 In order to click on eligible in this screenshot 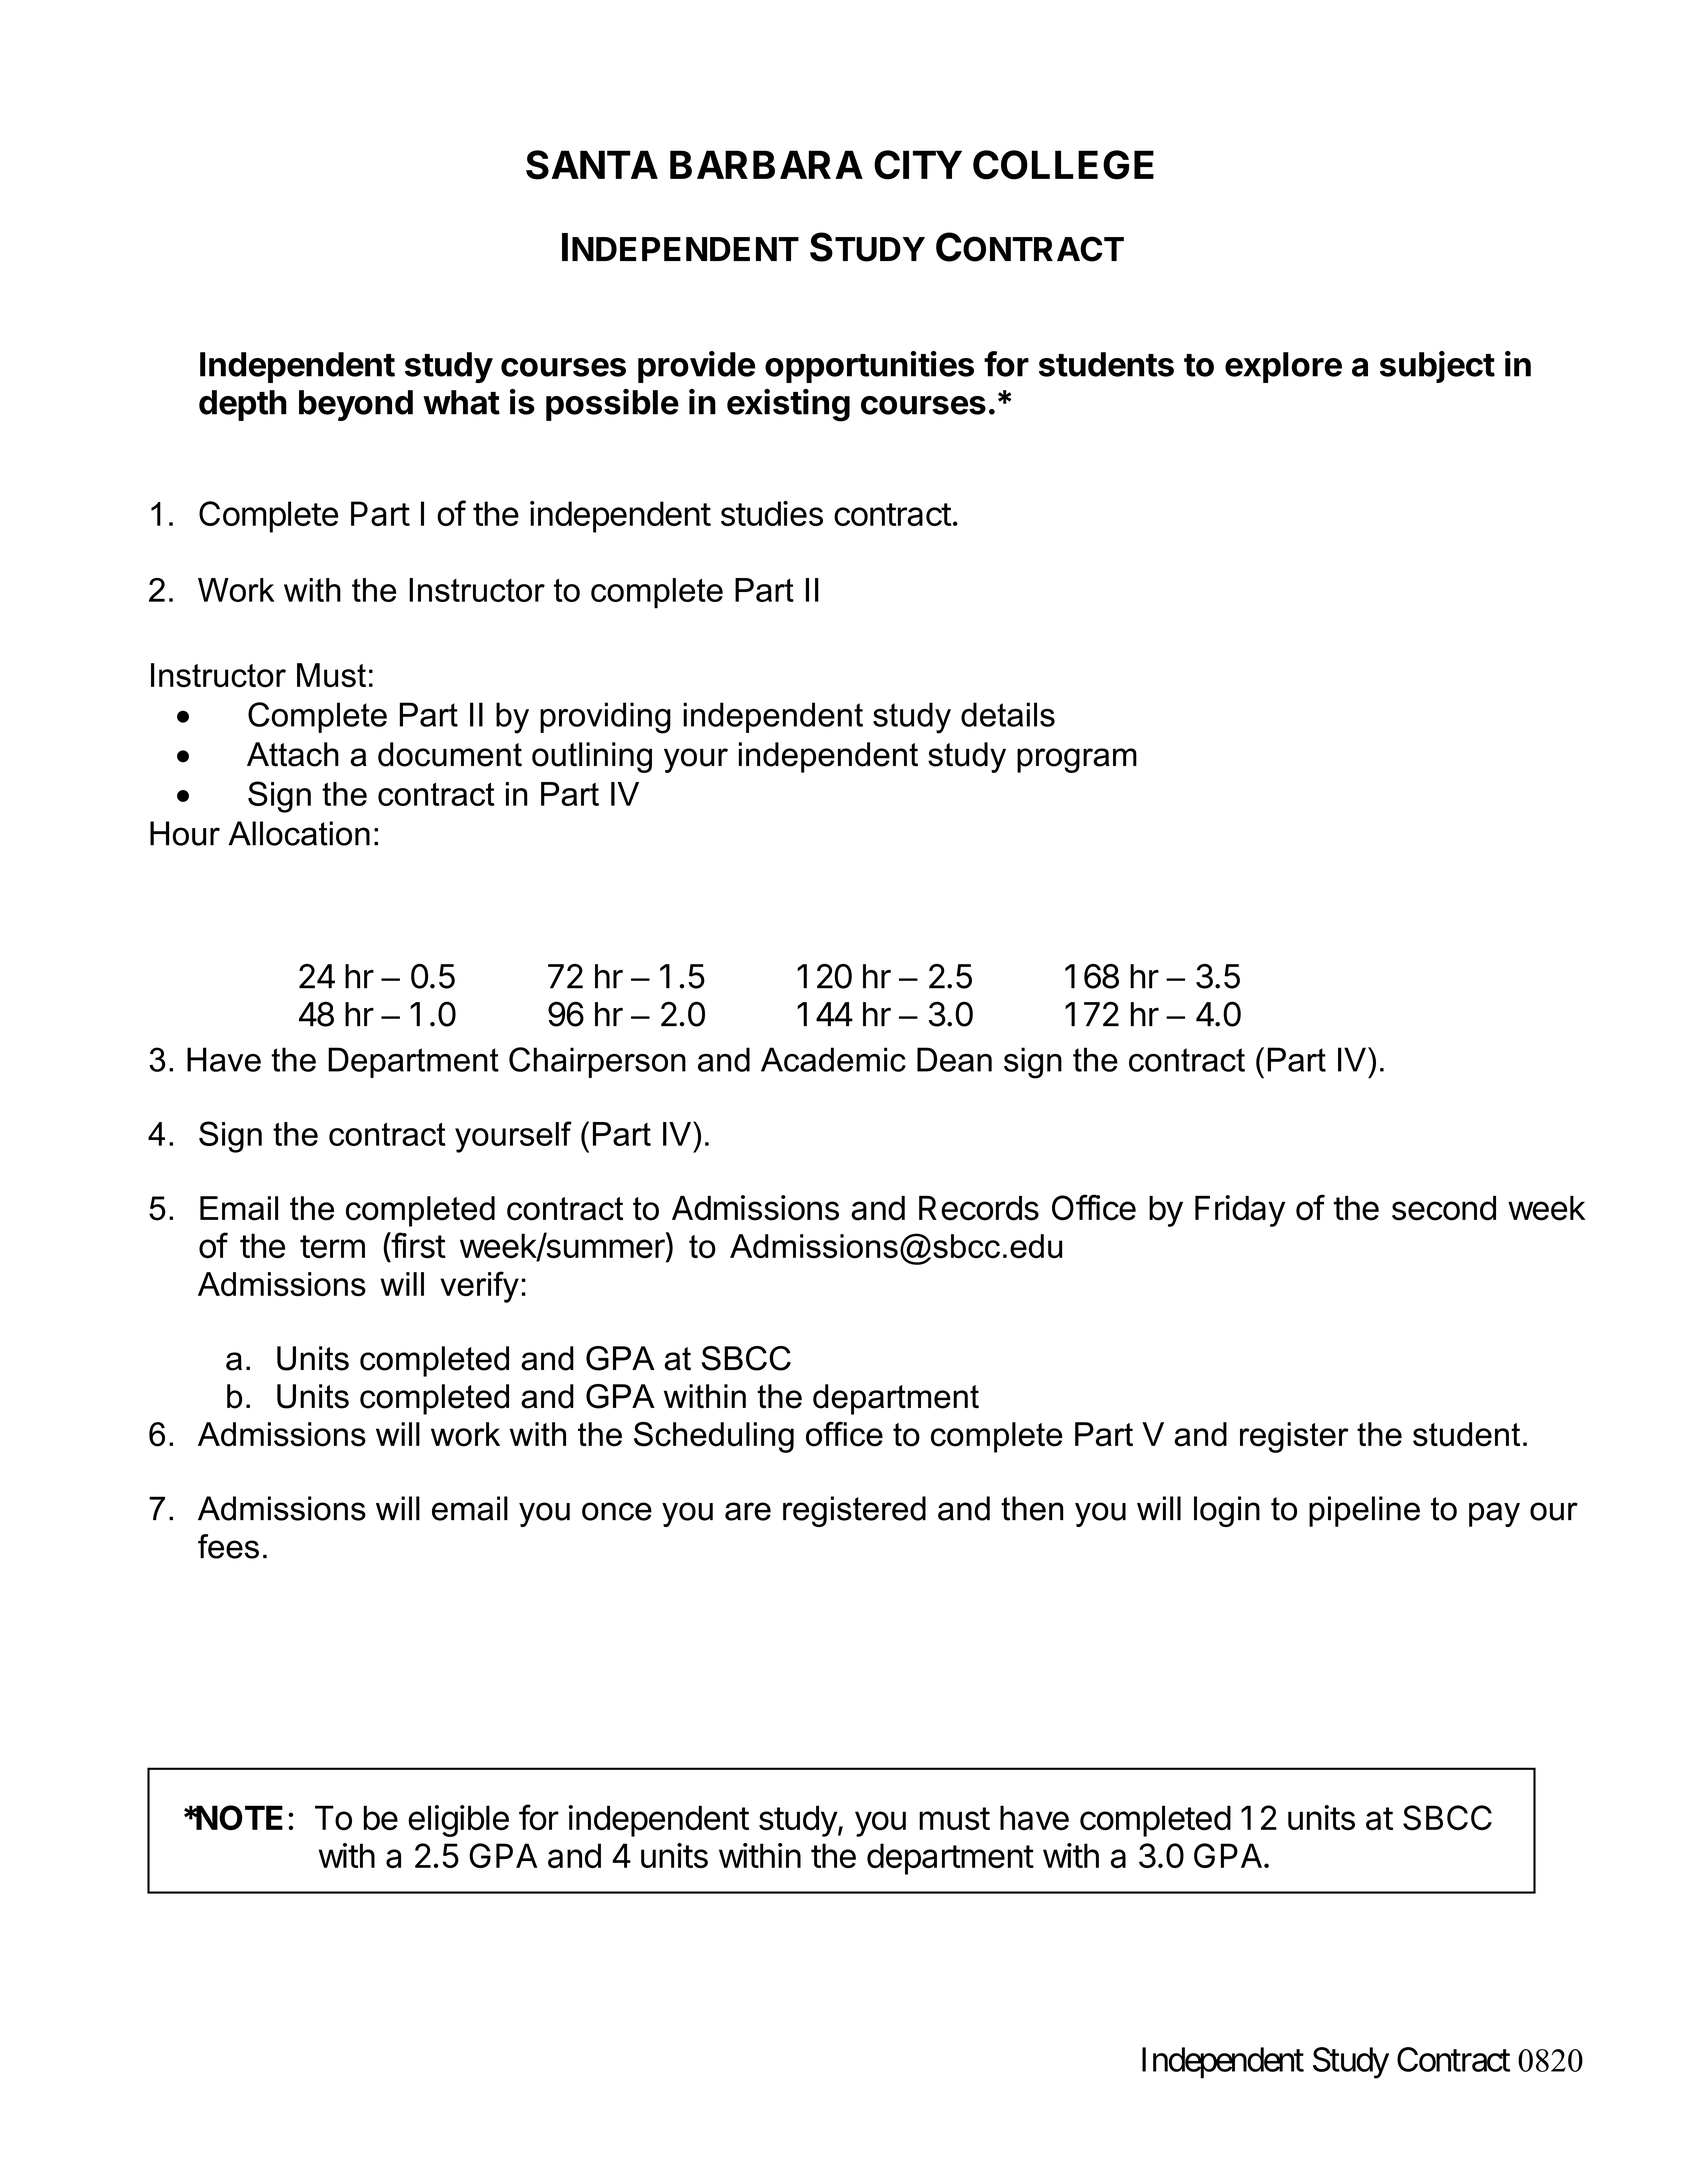, I will do `click(458, 1821)`.
